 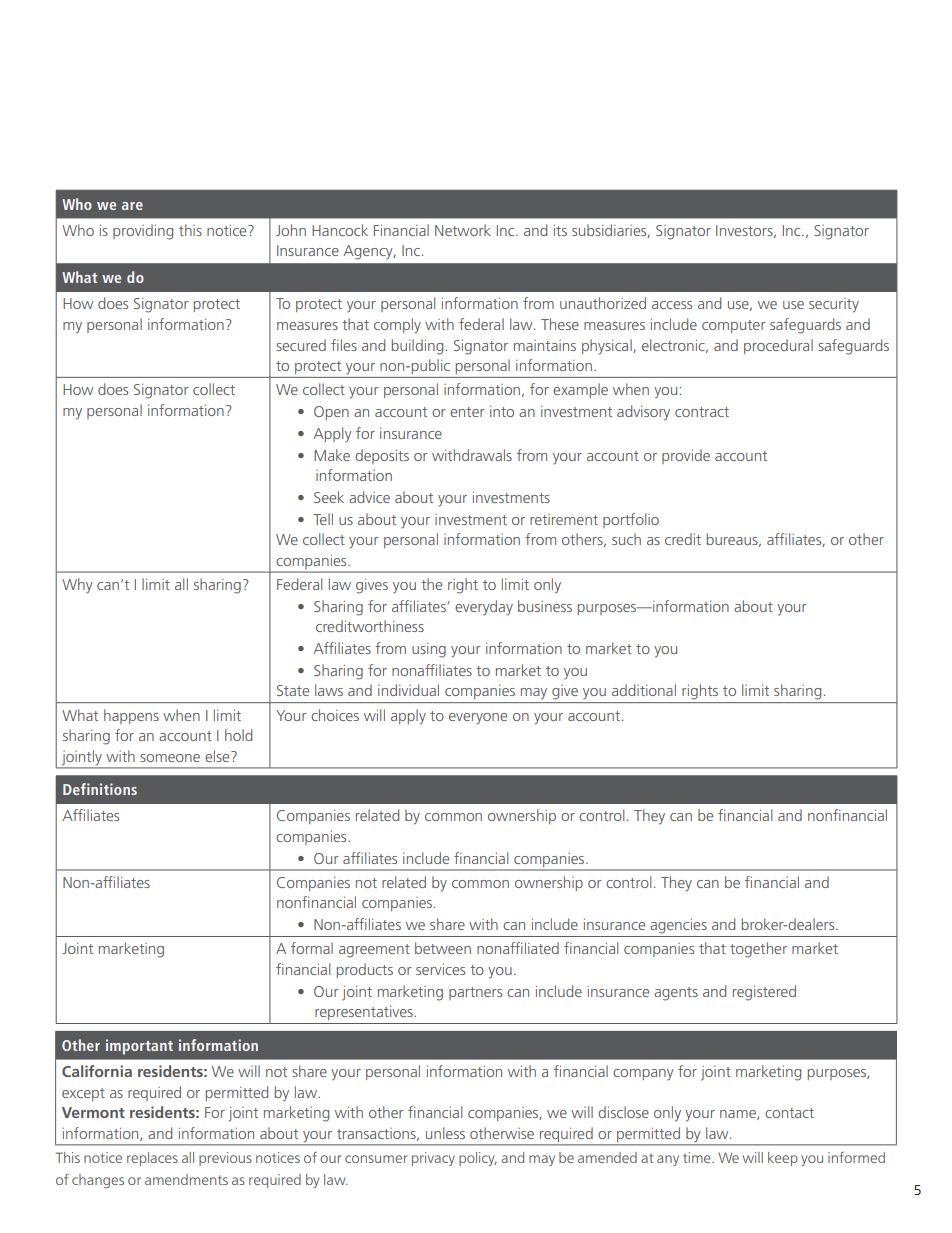 What do you see at coordinates (463, 230) in the image?
I see `Network` at bounding box center [463, 230].
